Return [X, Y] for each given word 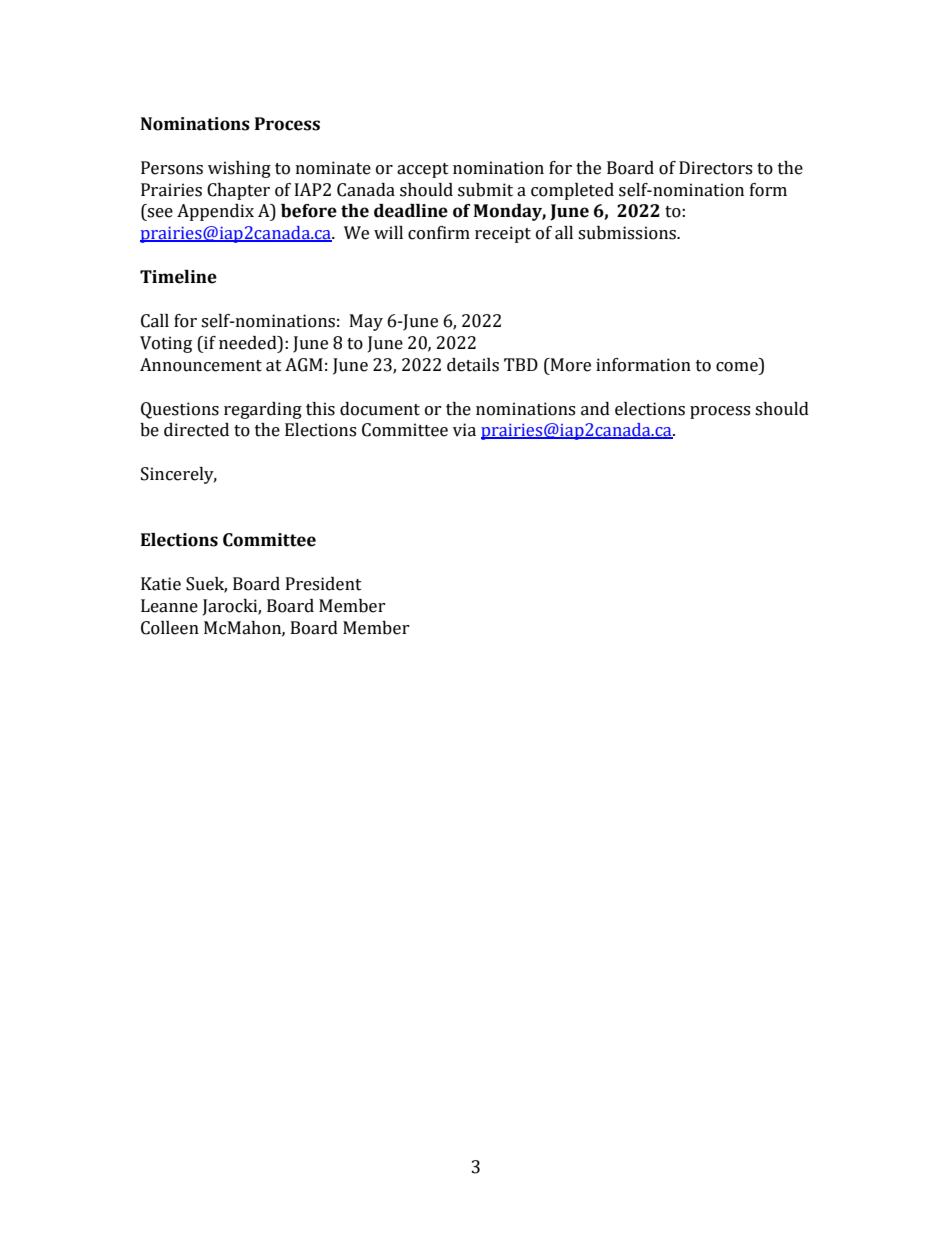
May [366, 322]
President [324, 584]
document [380, 409]
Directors [715, 168]
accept [423, 170]
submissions [628, 233]
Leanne [169, 606]
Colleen [170, 628]
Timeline [178, 277]
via [464, 430]
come [737, 367]
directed [196, 430]
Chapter [238, 191]
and [595, 409]
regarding [263, 410]
